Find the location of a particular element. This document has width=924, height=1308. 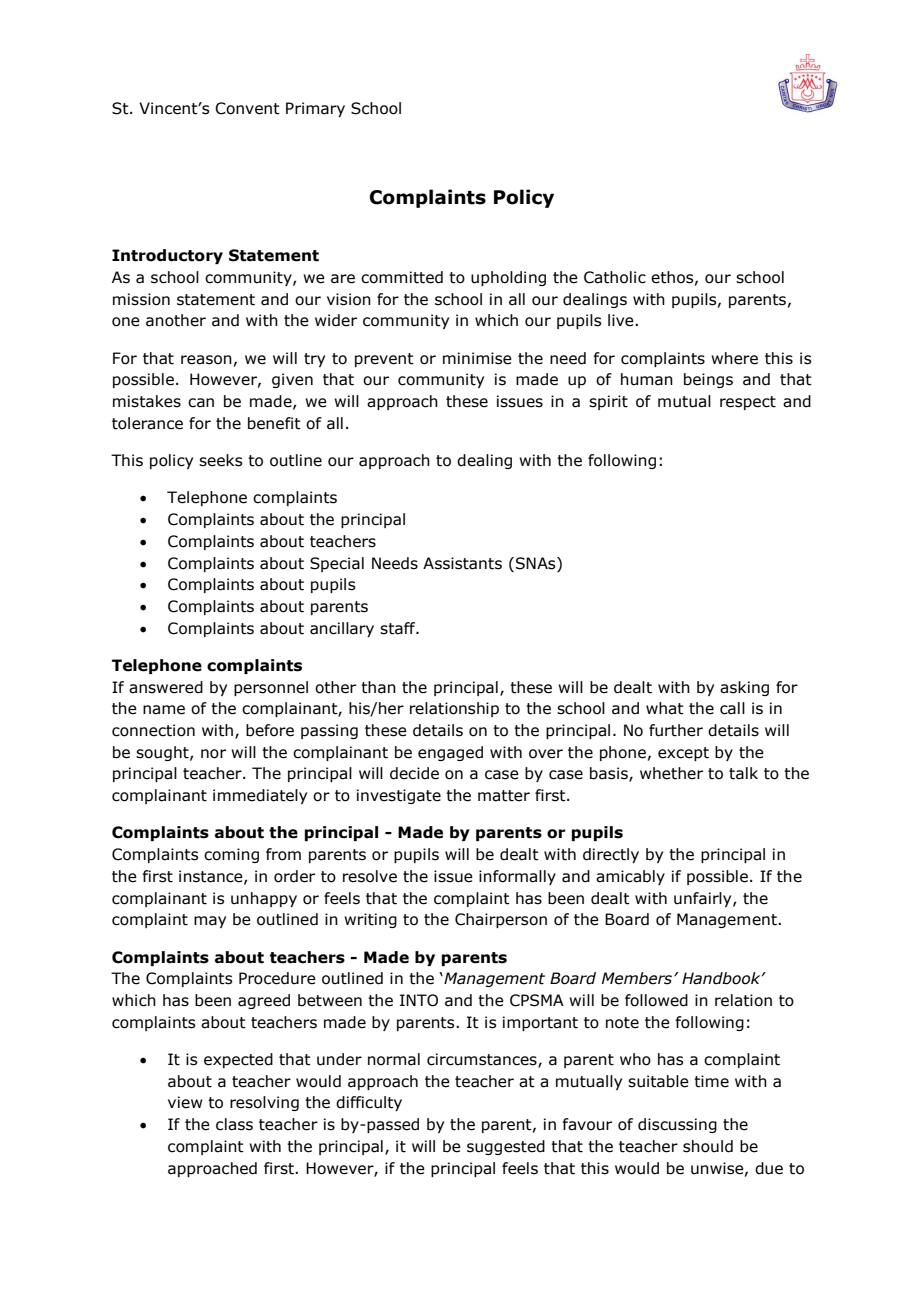

class is located at coordinates (234, 1124).
